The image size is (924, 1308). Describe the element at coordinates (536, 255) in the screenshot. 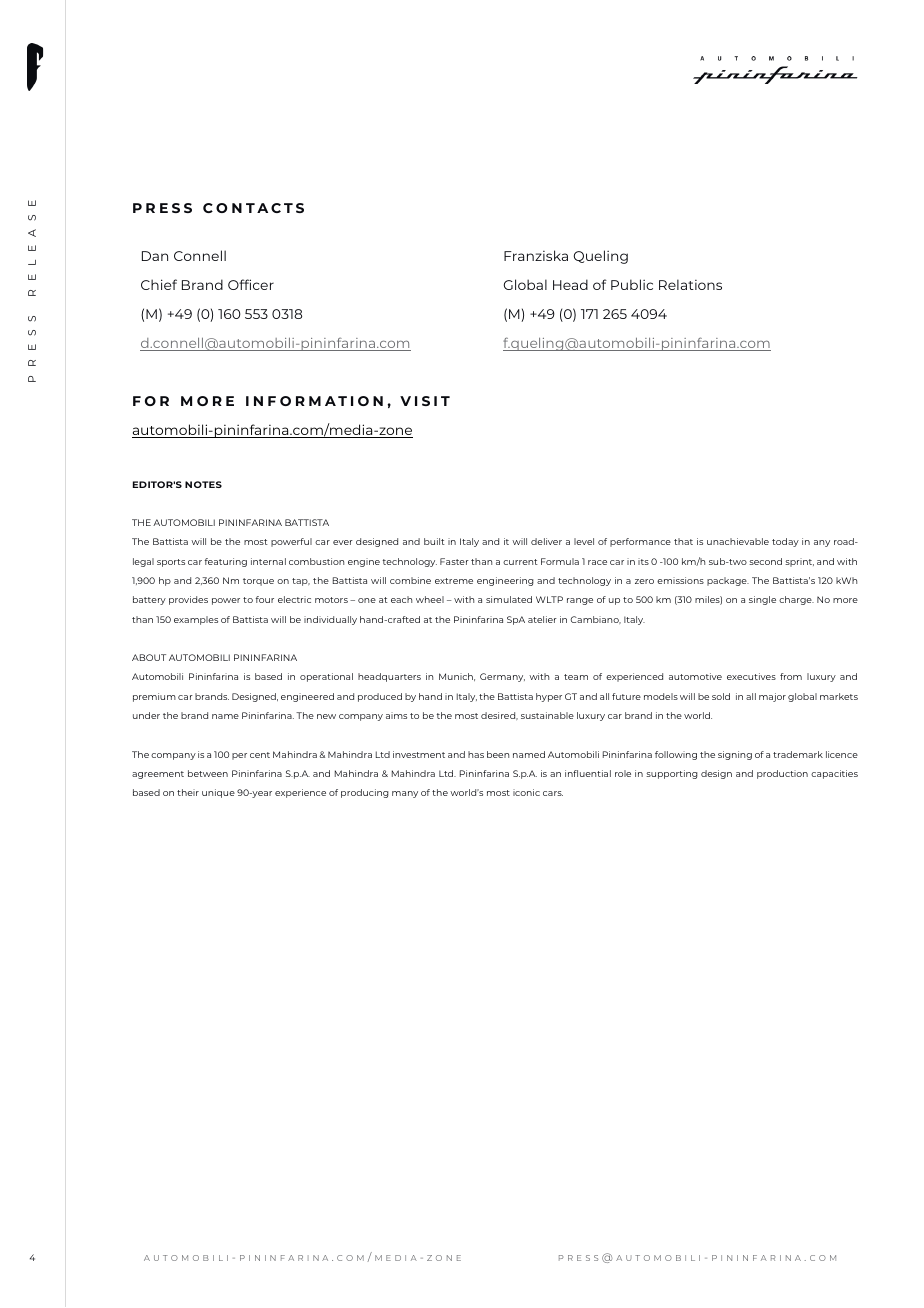

I see `Franziska` at that location.
